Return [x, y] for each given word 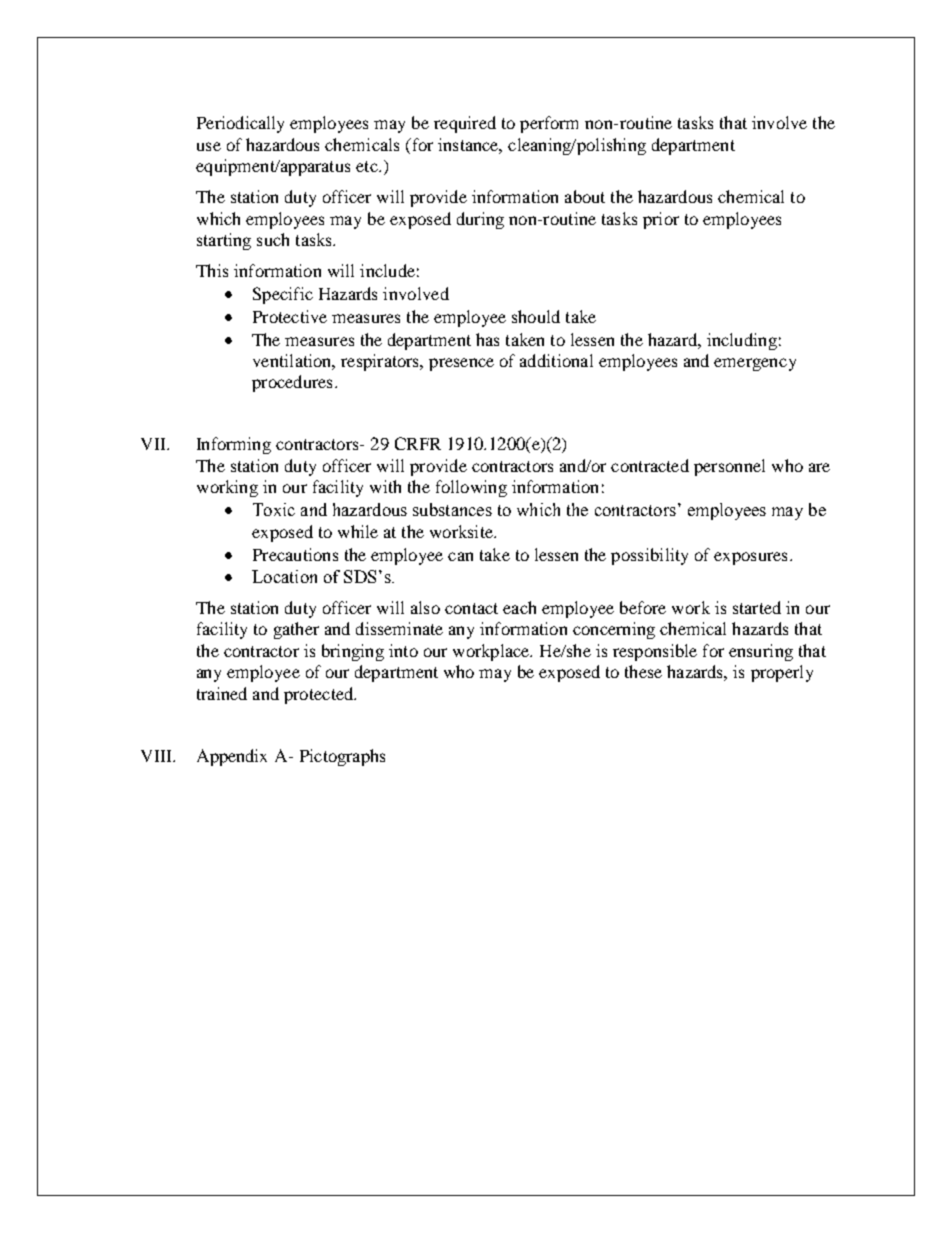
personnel [729, 467]
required [465, 124]
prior [661, 220]
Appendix [232, 757]
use [209, 146]
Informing [234, 445]
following [471, 488]
